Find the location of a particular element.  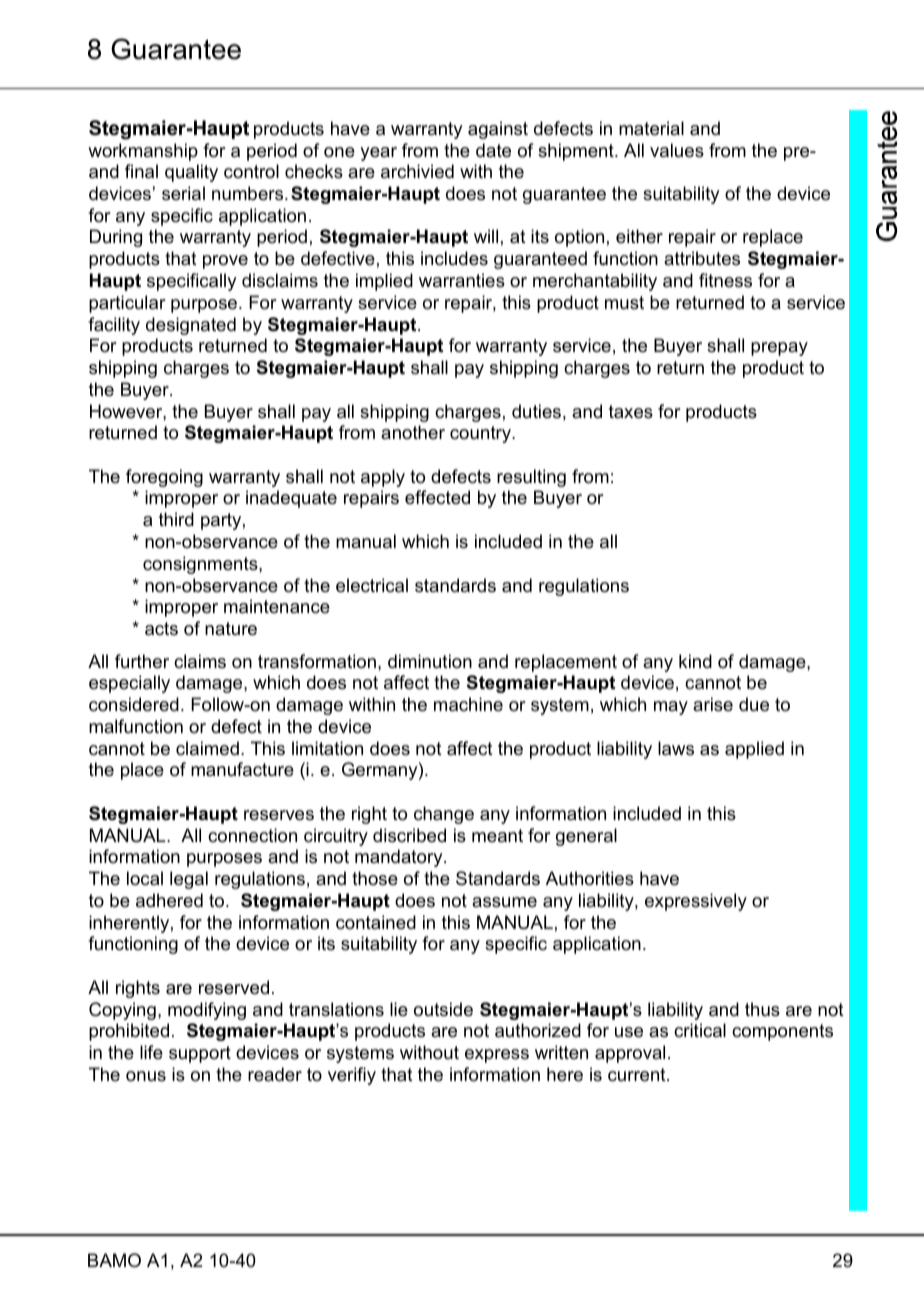

electrical is located at coordinates (372, 585).
